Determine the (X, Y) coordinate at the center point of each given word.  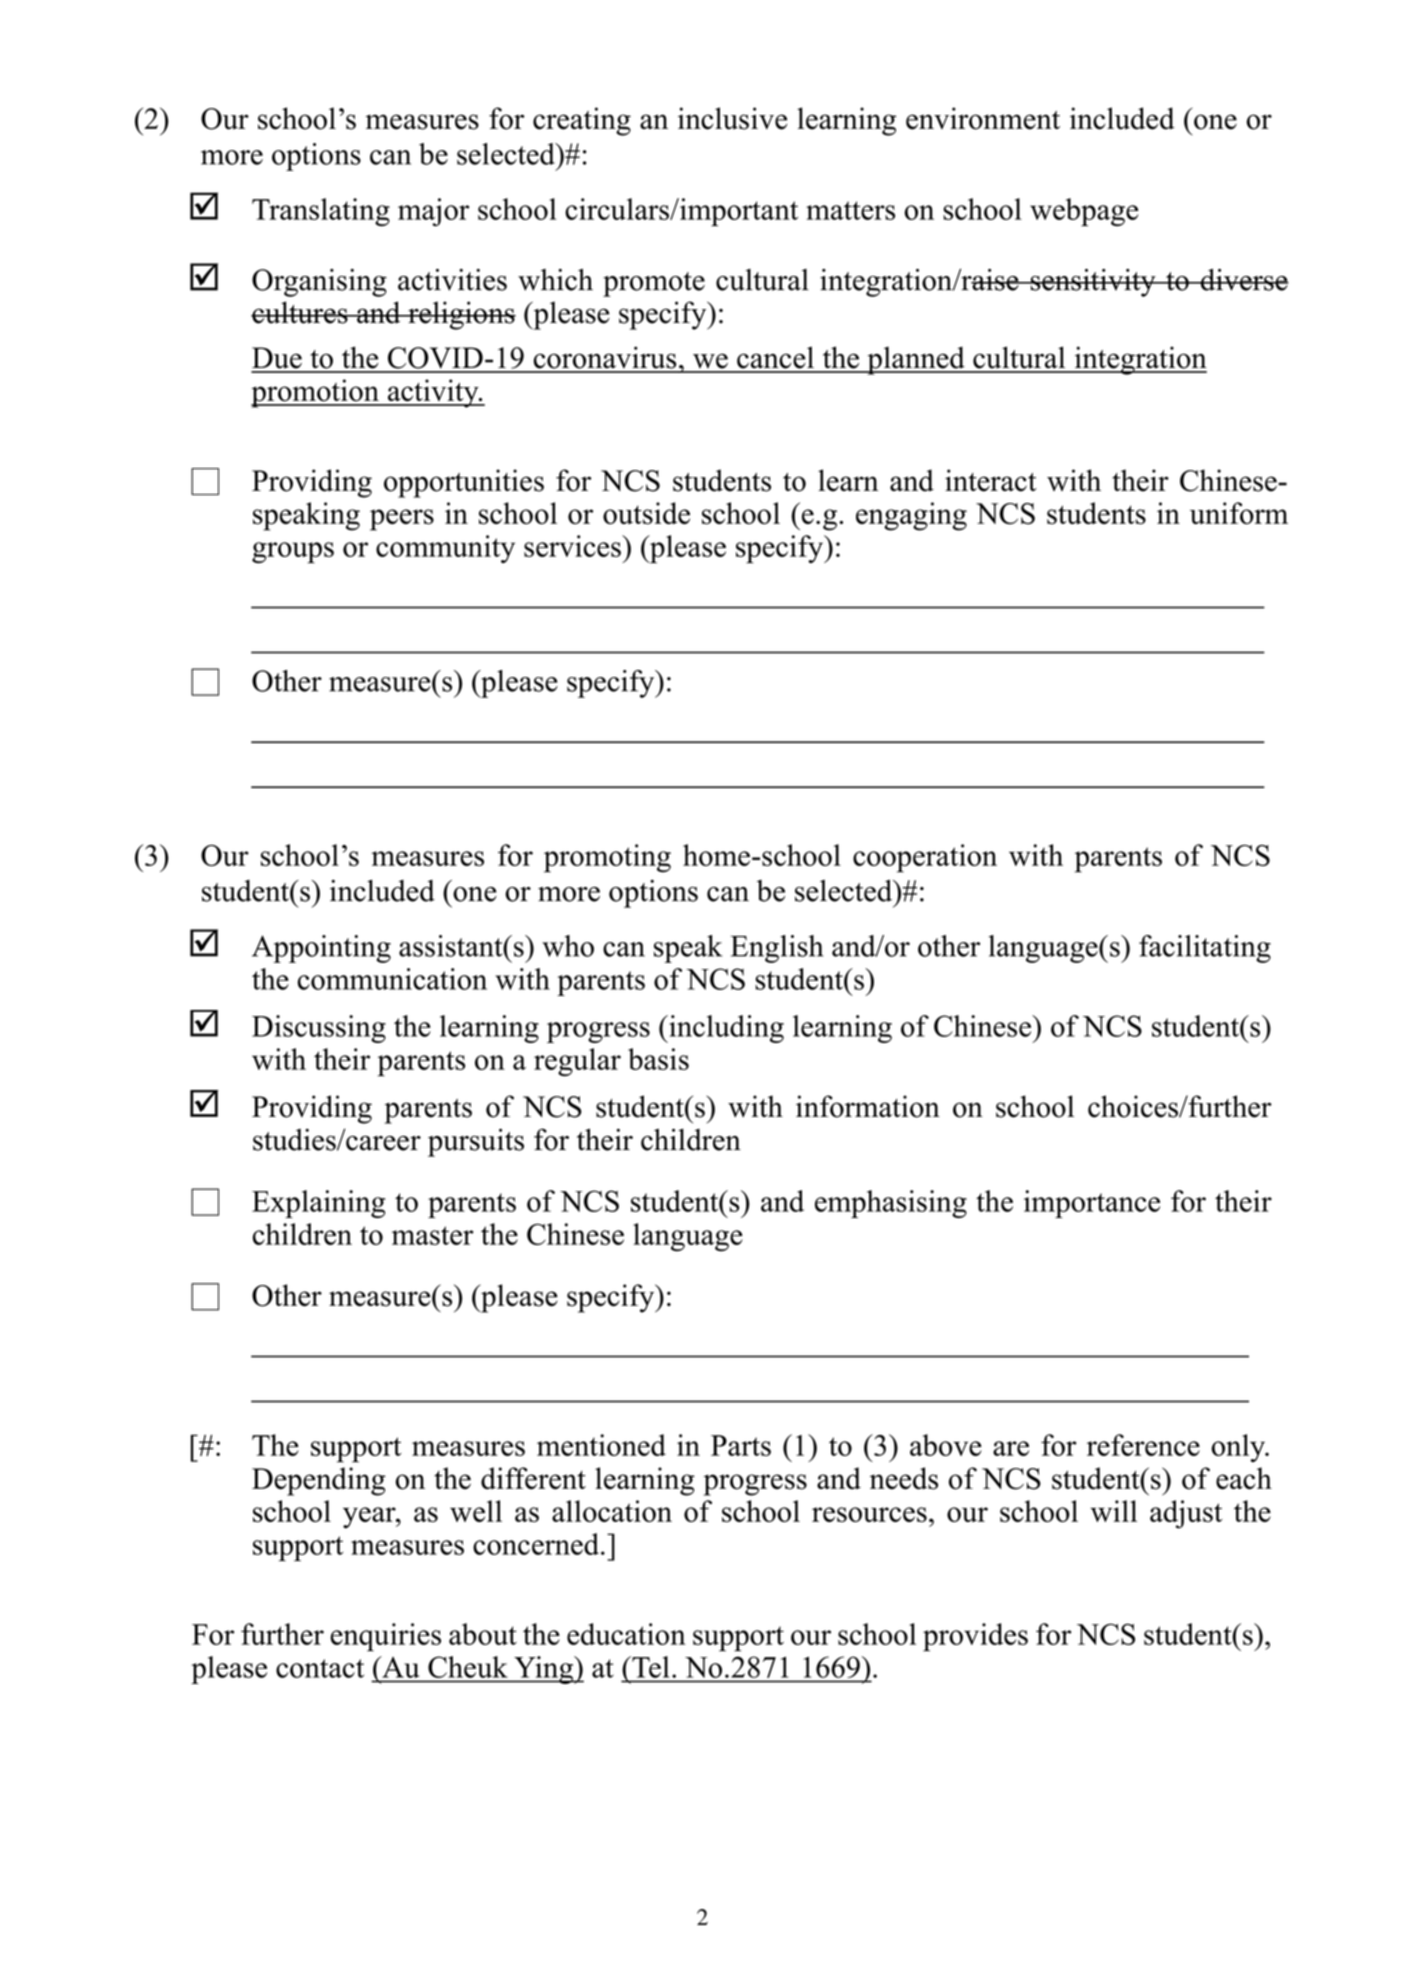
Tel (649, 1667)
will (1113, 1511)
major (433, 212)
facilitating (1205, 949)
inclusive (732, 118)
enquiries (386, 1637)
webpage (1084, 212)
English (777, 949)
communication (392, 979)
